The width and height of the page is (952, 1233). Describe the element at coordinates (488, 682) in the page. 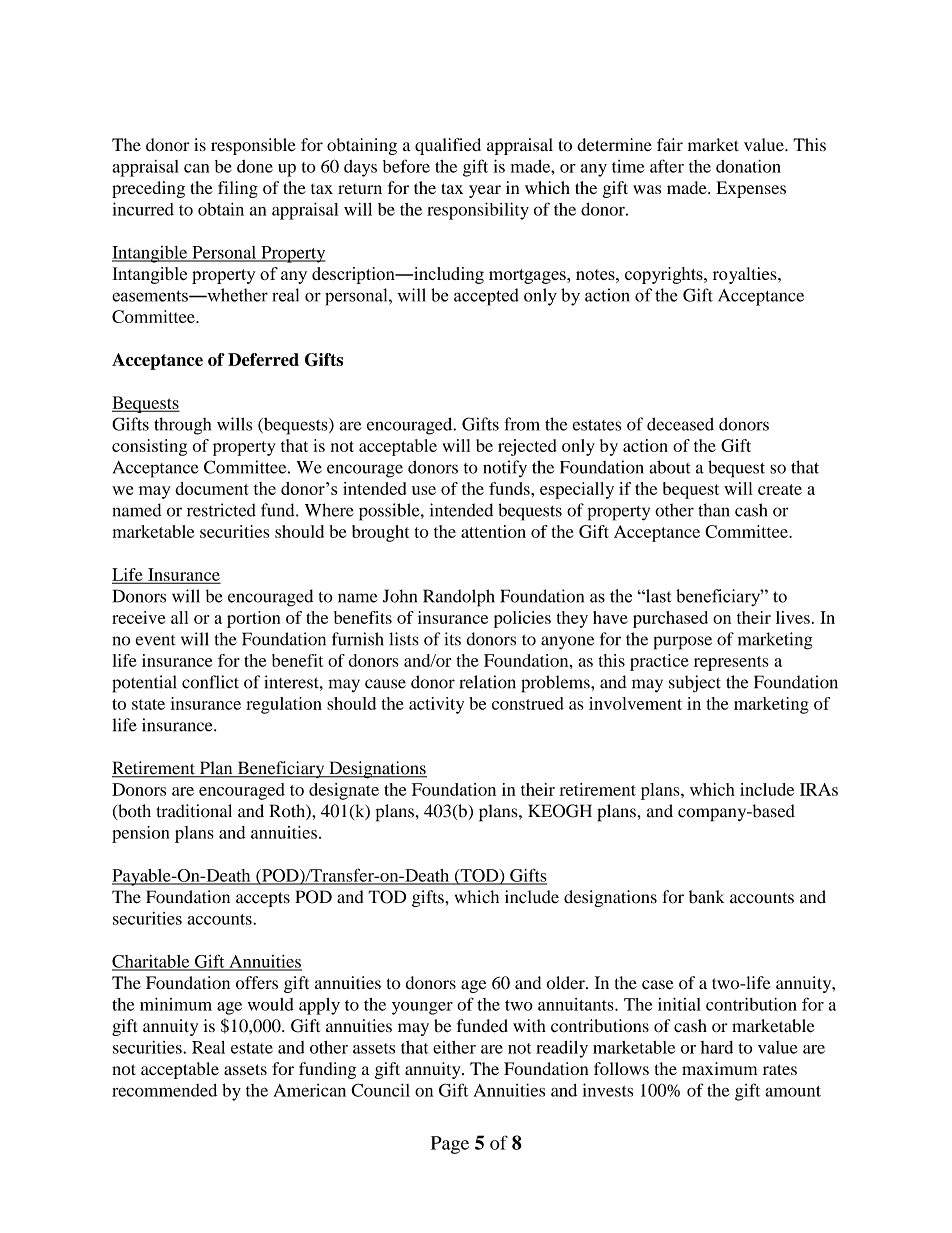

I see `relation` at that location.
